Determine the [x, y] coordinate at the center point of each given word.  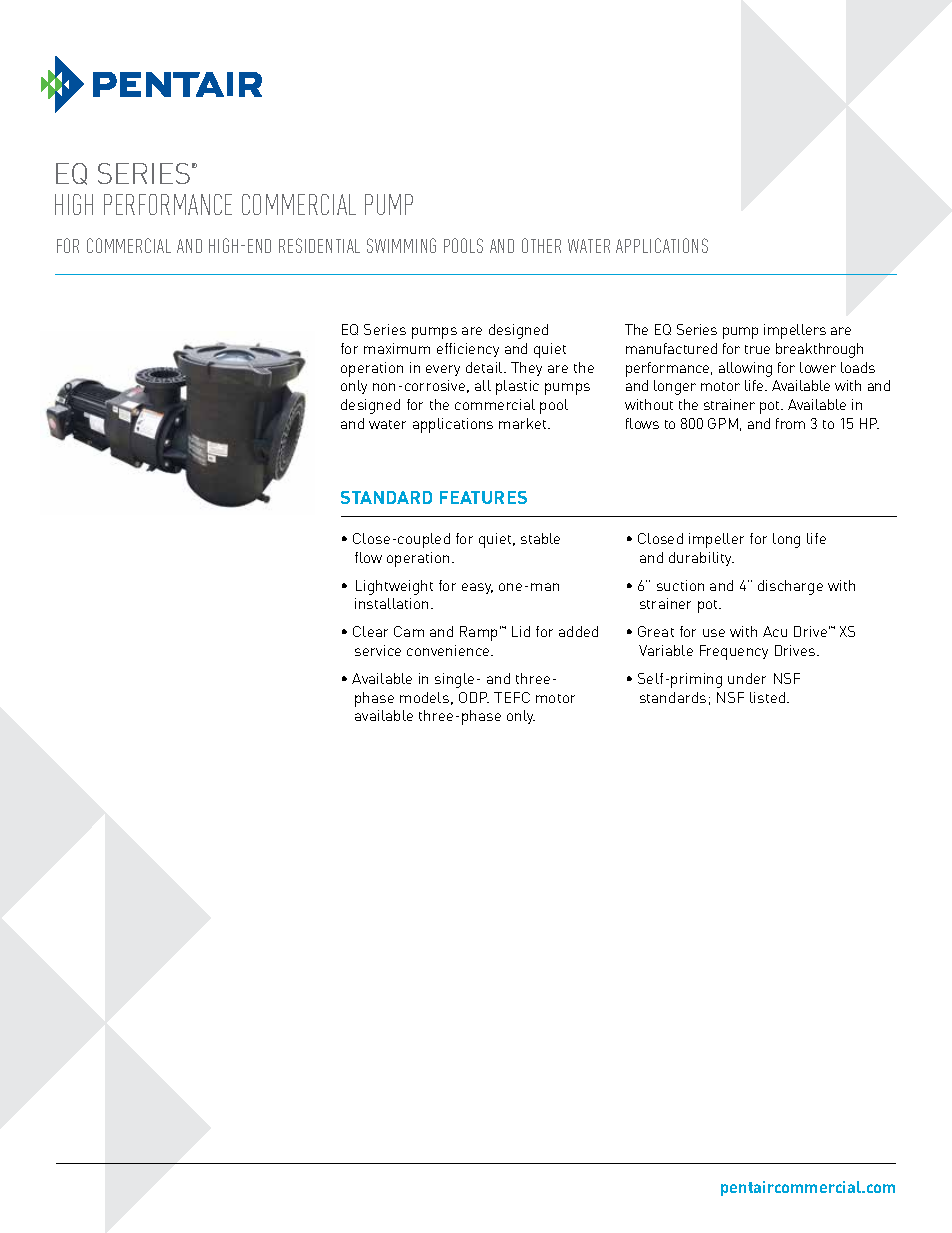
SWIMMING [401, 245]
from [790, 423]
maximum [397, 348]
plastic [517, 387]
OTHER [541, 245]
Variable [666, 650]
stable [540, 538]
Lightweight [394, 587]
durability [701, 559]
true [757, 349]
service [378, 650]
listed [769, 697]
